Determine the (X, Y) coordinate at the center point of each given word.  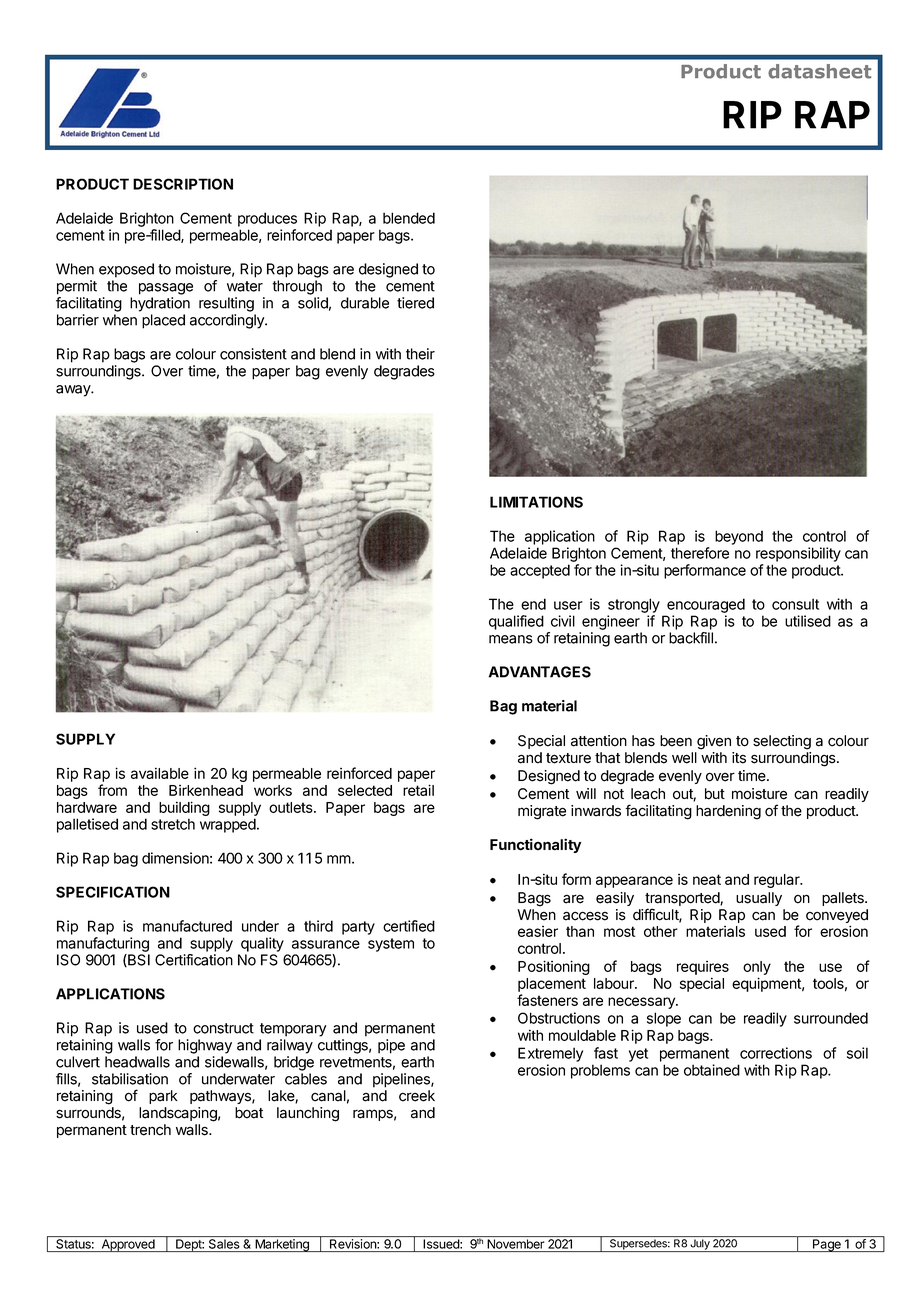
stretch (173, 824)
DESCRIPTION (183, 184)
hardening (728, 812)
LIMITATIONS (536, 502)
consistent (253, 354)
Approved (128, 1245)
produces (267, 219)
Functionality (535, 845)
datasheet (819, 71)
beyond (739, 537)
